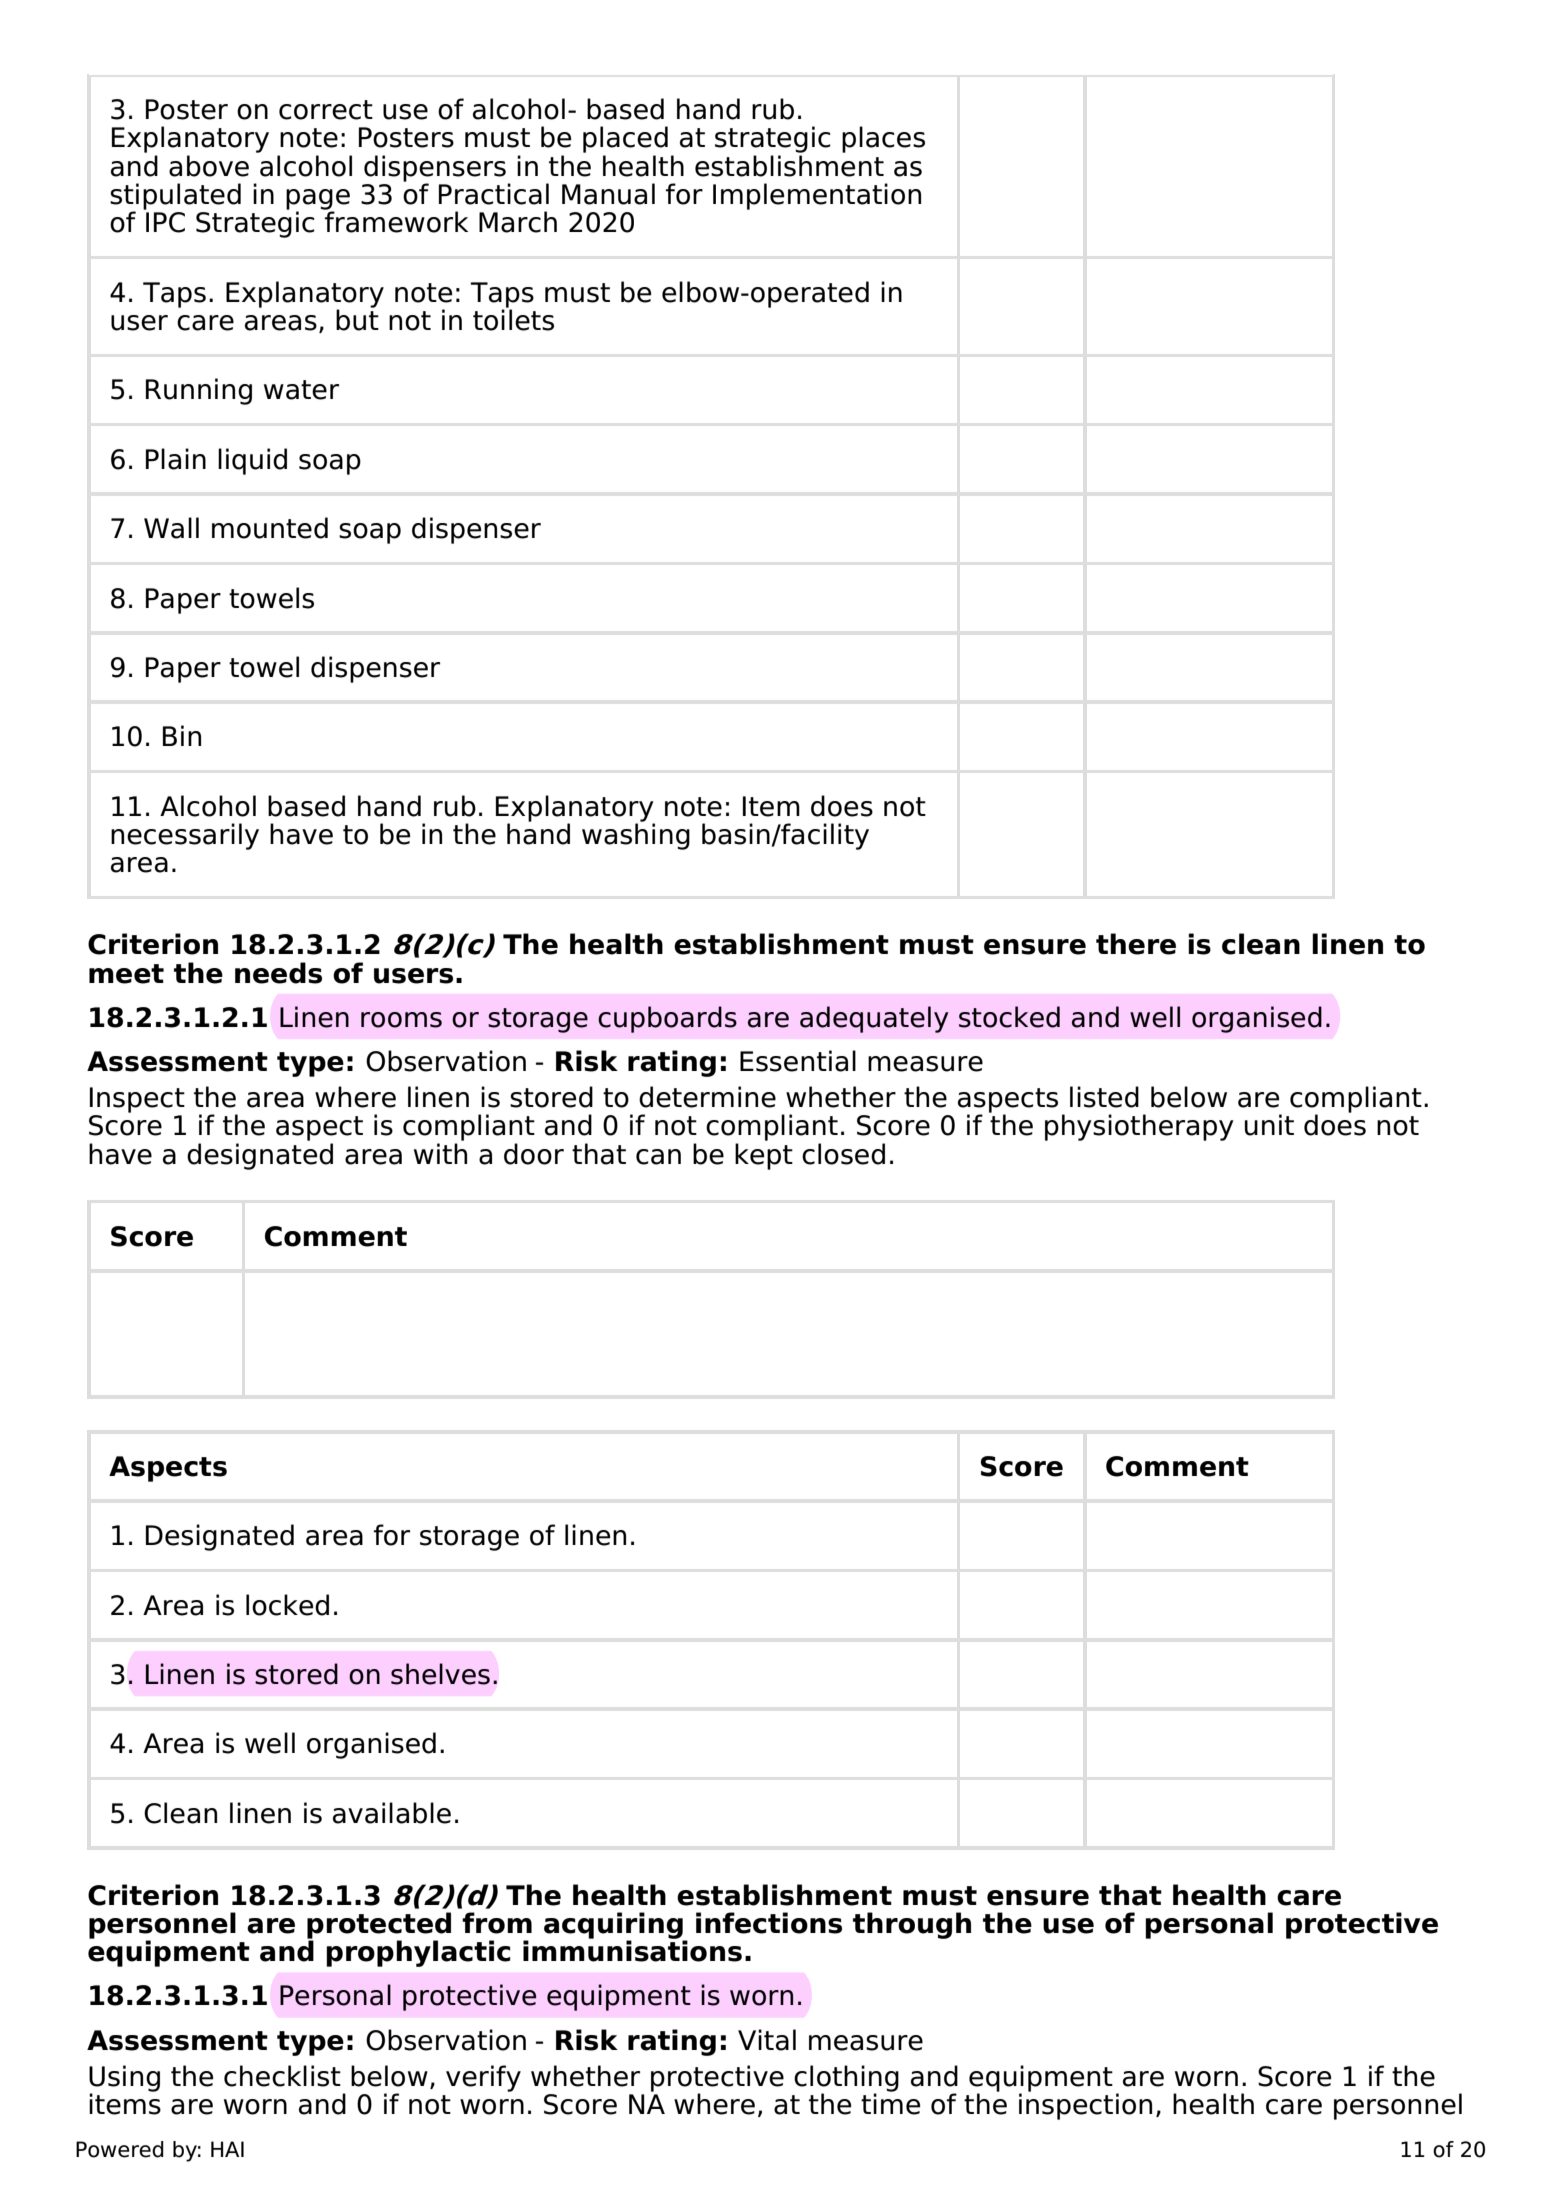 This screenshot has width=1562, height=2211. What do you see at coordinates (707, 1097) in the screenshot?
I see `determine` at bounding box center [707, 1097].
